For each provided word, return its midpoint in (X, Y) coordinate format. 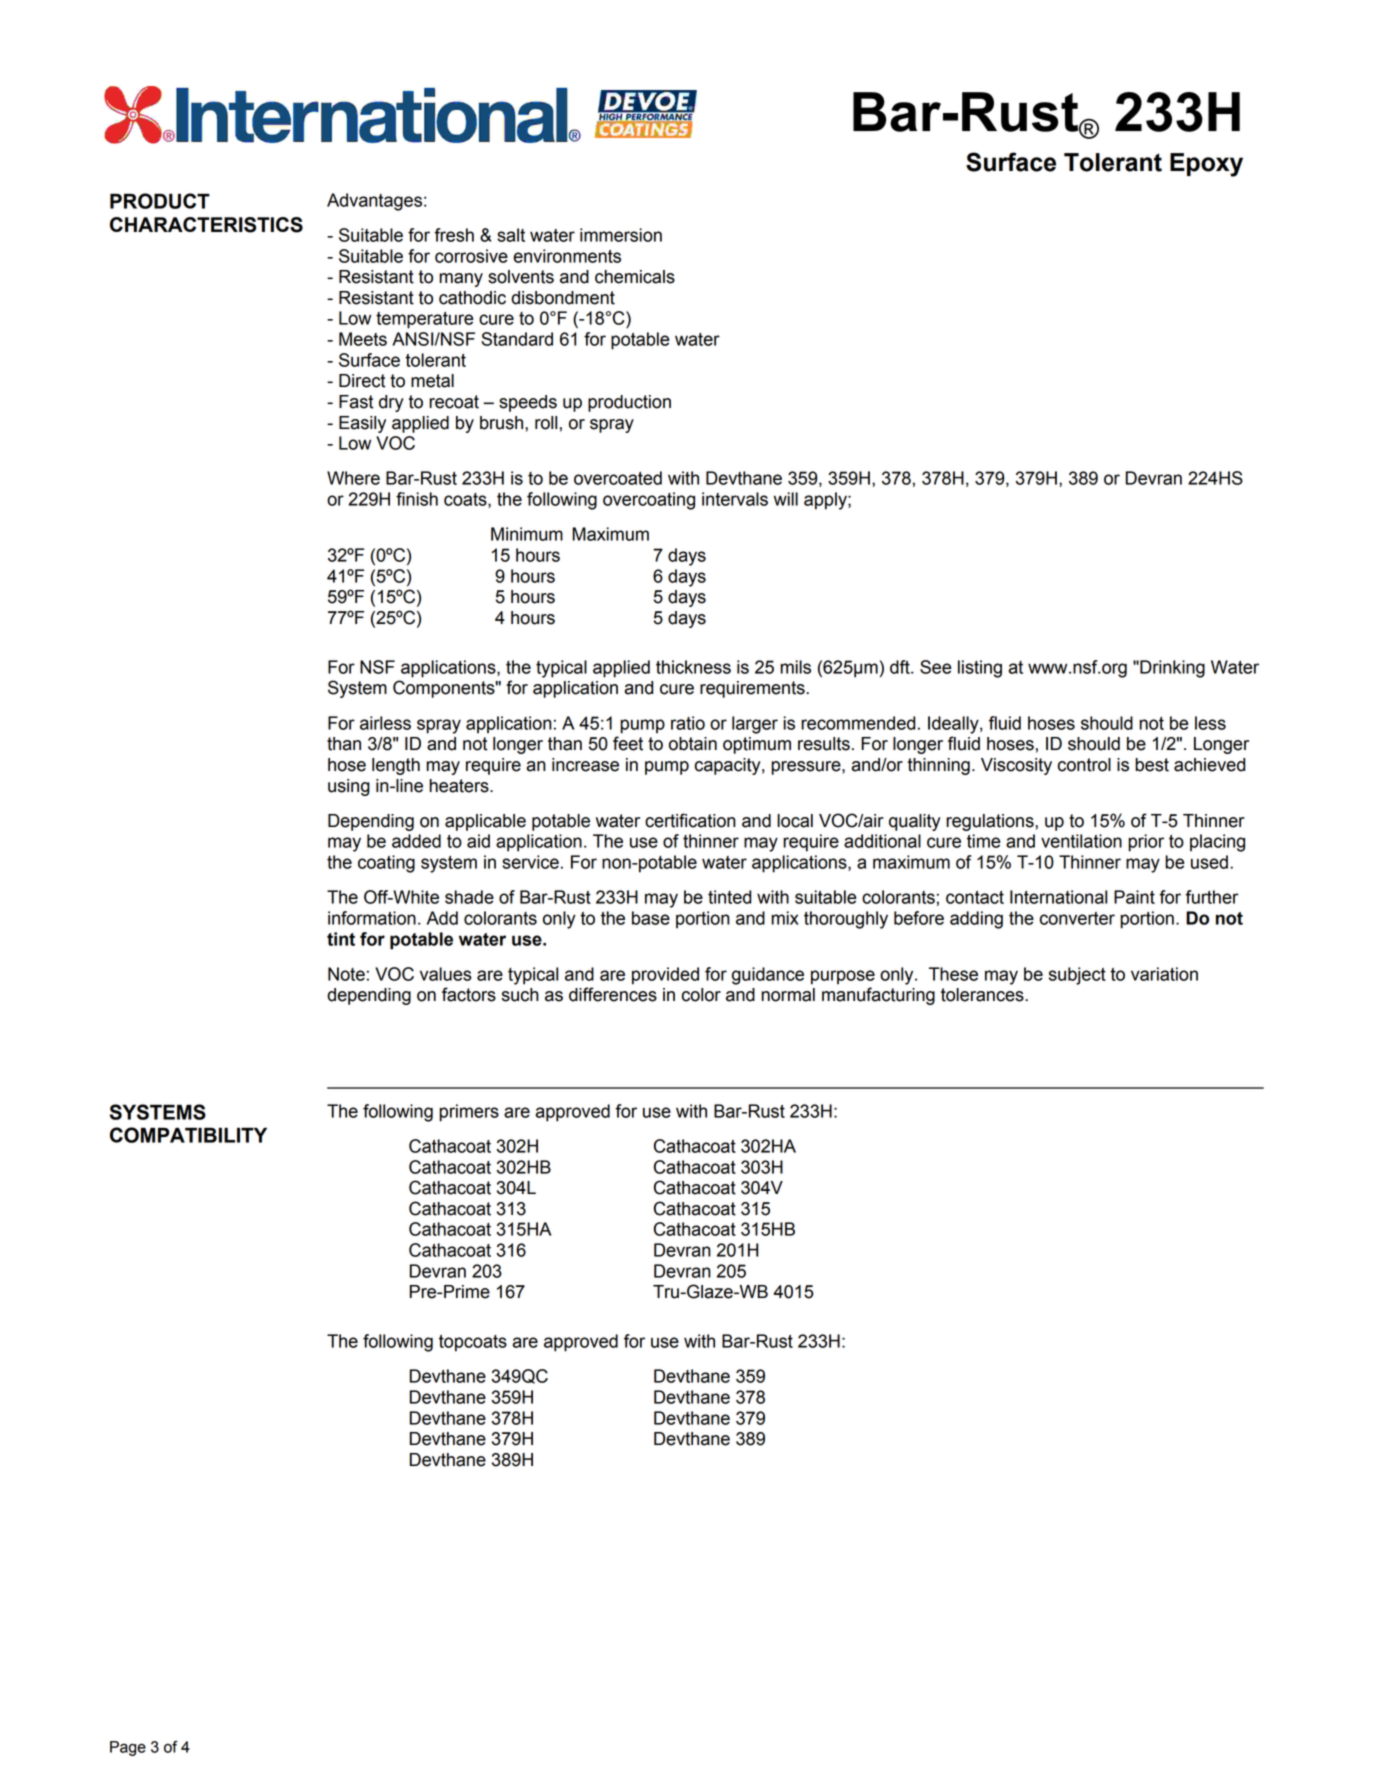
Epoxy (1206, 165)
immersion (621, 235)
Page (128, 1748)
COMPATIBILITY (188, 1135)
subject (1077, 976)
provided (665, 976)
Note (346, 974)
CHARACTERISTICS (206, 225)
